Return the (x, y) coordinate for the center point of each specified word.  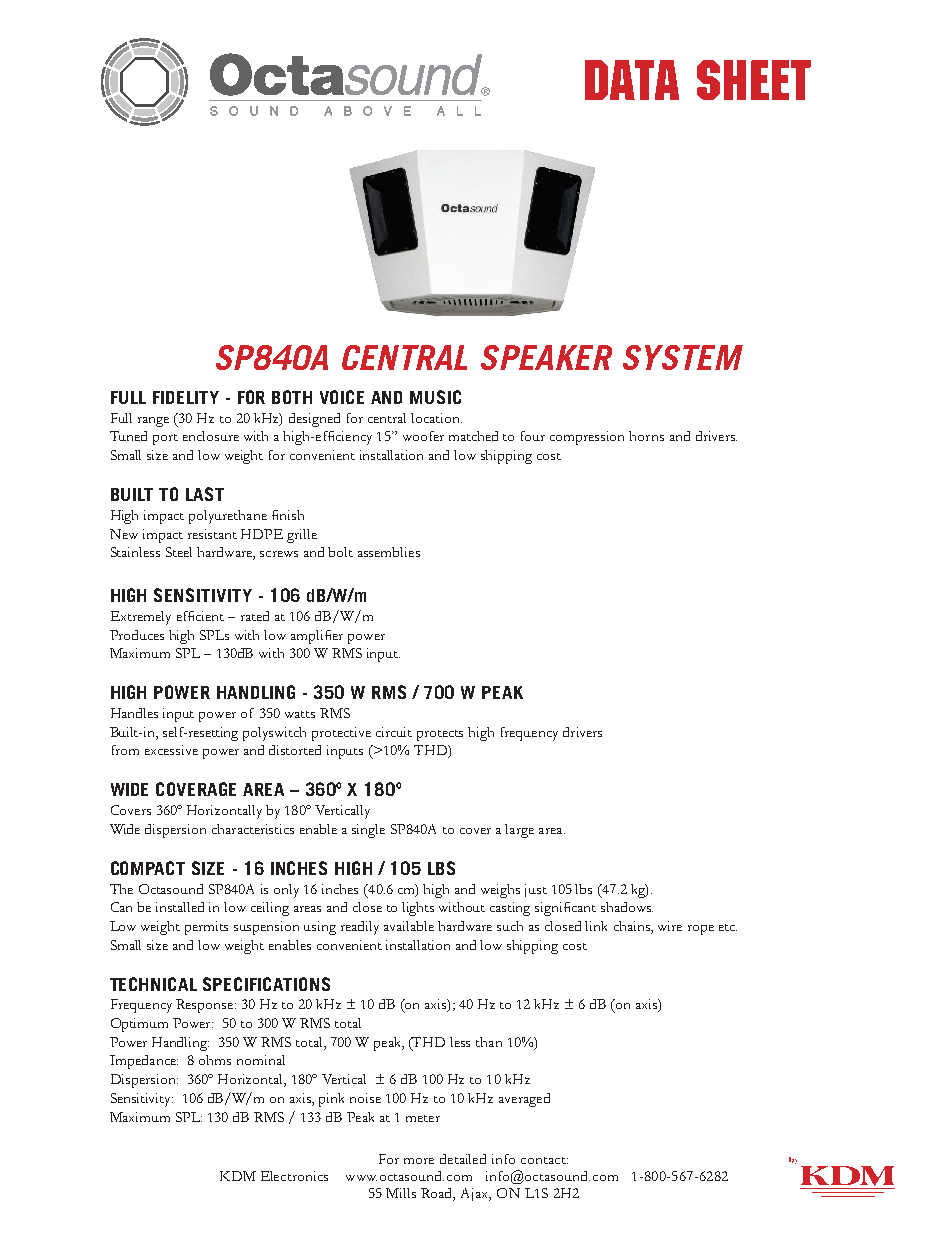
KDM (238, 1176)
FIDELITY (186, 397)
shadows (627, 907)
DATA (632, 80)
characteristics (253, 829)
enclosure (211, 436)
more (419, 1161)
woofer (423, 436)
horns (646, 436)
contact (544, 1160)
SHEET (754, 80)
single (368, 831)
